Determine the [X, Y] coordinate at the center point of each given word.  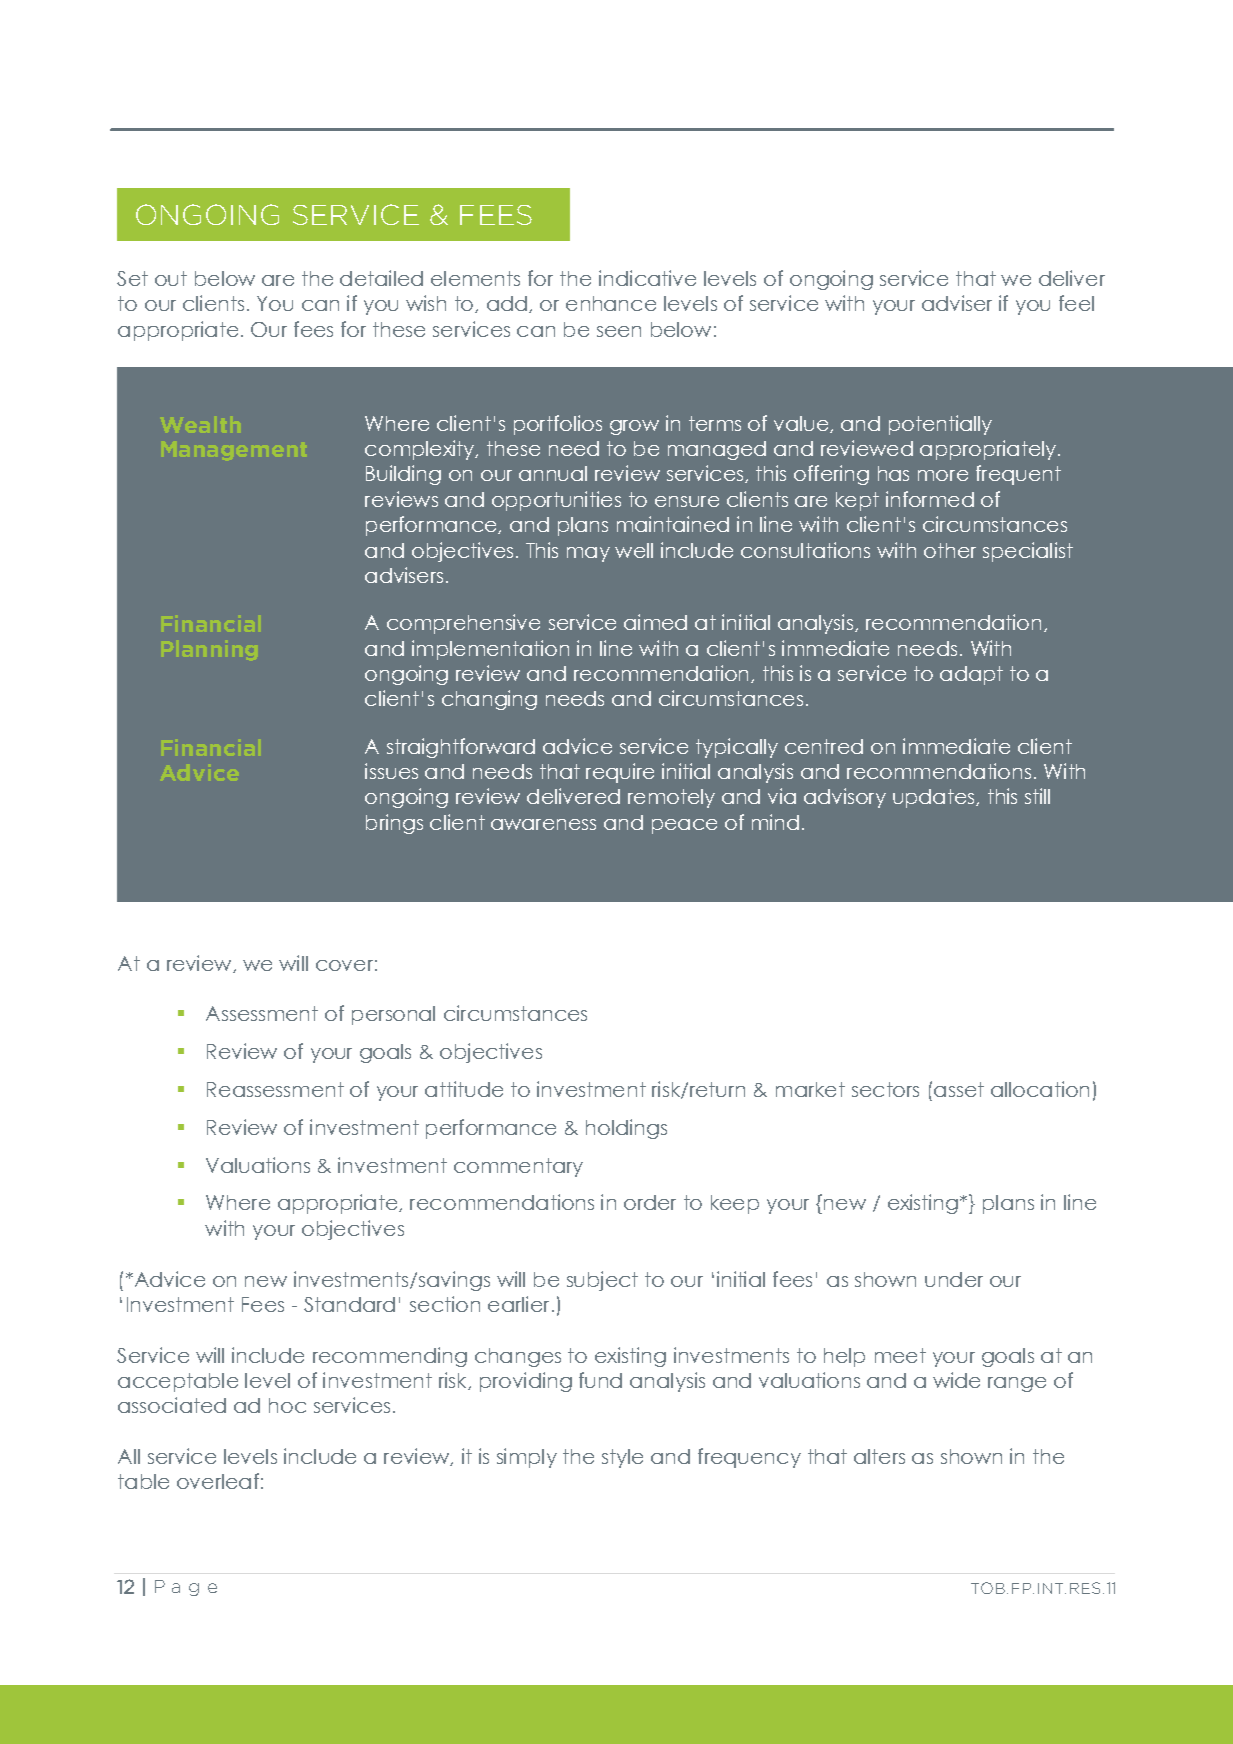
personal [393, 1015]
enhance [611, 303]
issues [391, 771]
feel [1076, 303]
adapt [971, 675]
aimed [655, 622]
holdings [626, 1129]
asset [959, 1089]
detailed [381, 278]
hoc [287, 1405]
